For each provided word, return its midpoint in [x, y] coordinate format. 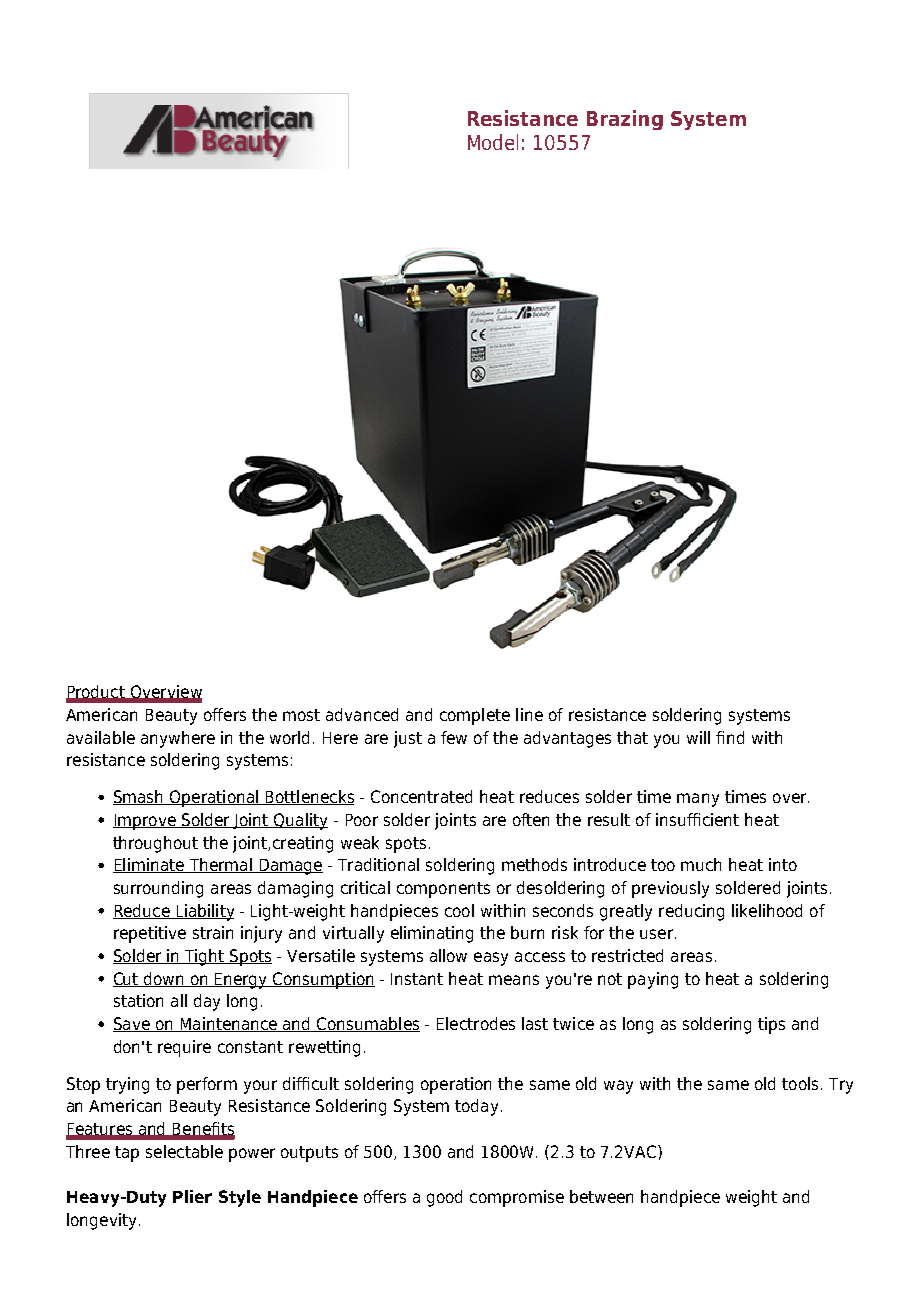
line [529, 714]
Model [493, 142]
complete [475, 716]
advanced [362, 714]
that [632, 737]
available [101, 737]
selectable [184, 1151]
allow [448, 955]
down [164, 979]
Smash [139, 797]
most [301, 715]
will [698, 737]
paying [653, 980]
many [698, 800]
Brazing [625, 120]
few [454, 737]
